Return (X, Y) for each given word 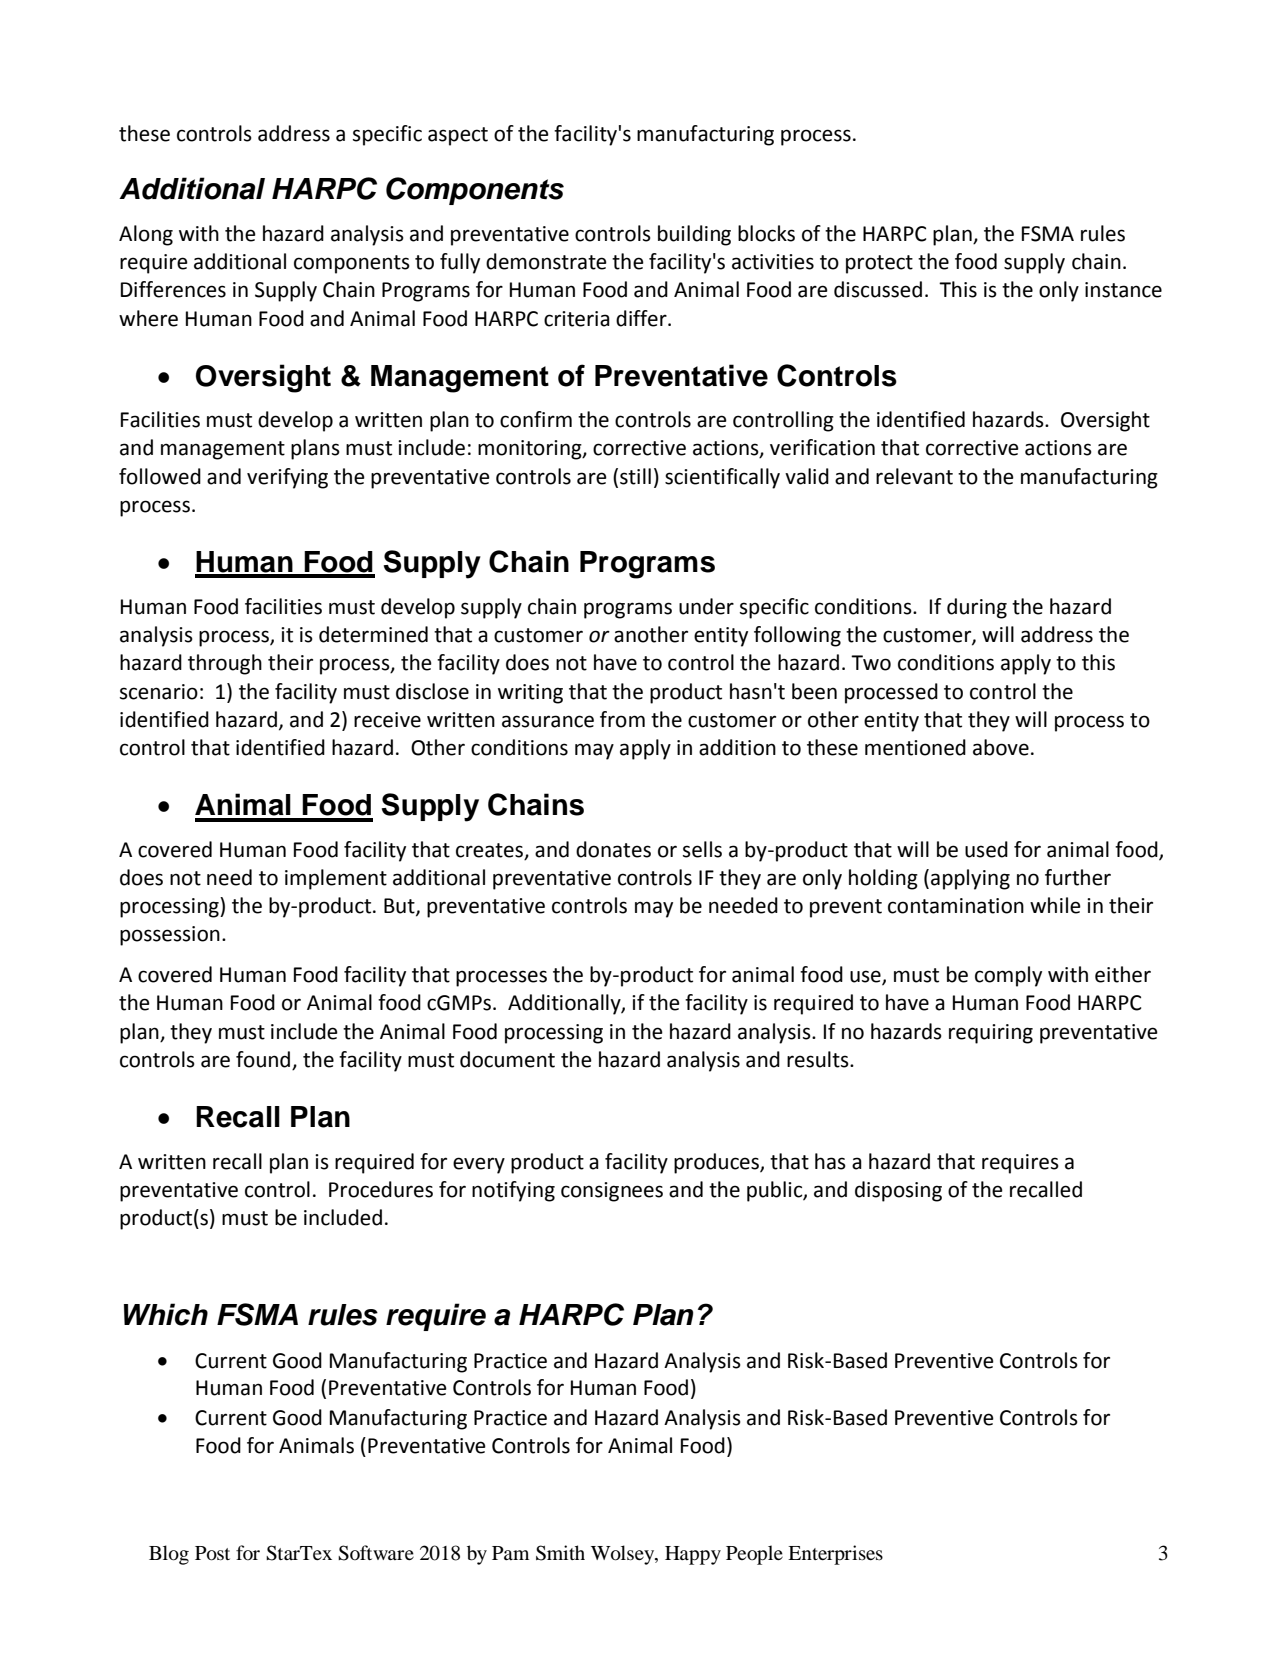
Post (212, 1553)
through (225, 664)
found (264, 1060)
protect (879, 264)
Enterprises (835, 1555)
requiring (991, 1034)
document (507, 1059)
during (977, 608)
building (694, 235)
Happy (693, 1555)
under (706, 606)
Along (146, 235)
